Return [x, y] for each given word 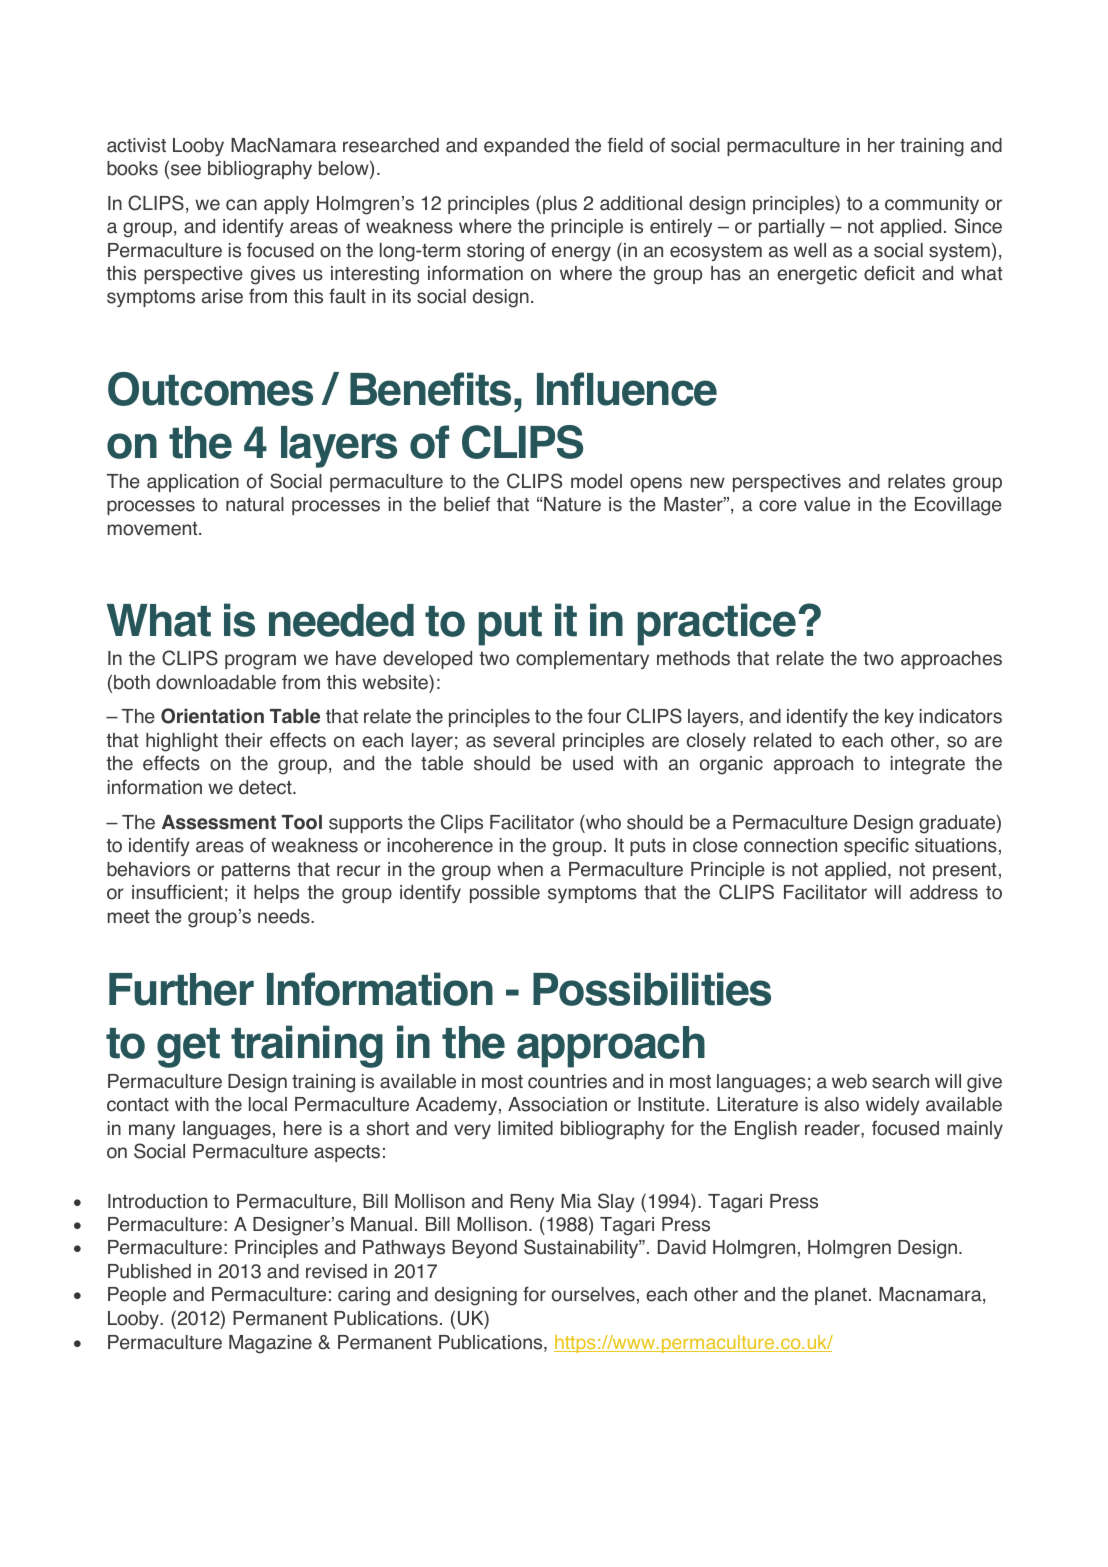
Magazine [270, 1344]
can [241, 205]
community [932, 205]
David [682, 1247]
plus [560, 205]
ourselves [593, 1294]
